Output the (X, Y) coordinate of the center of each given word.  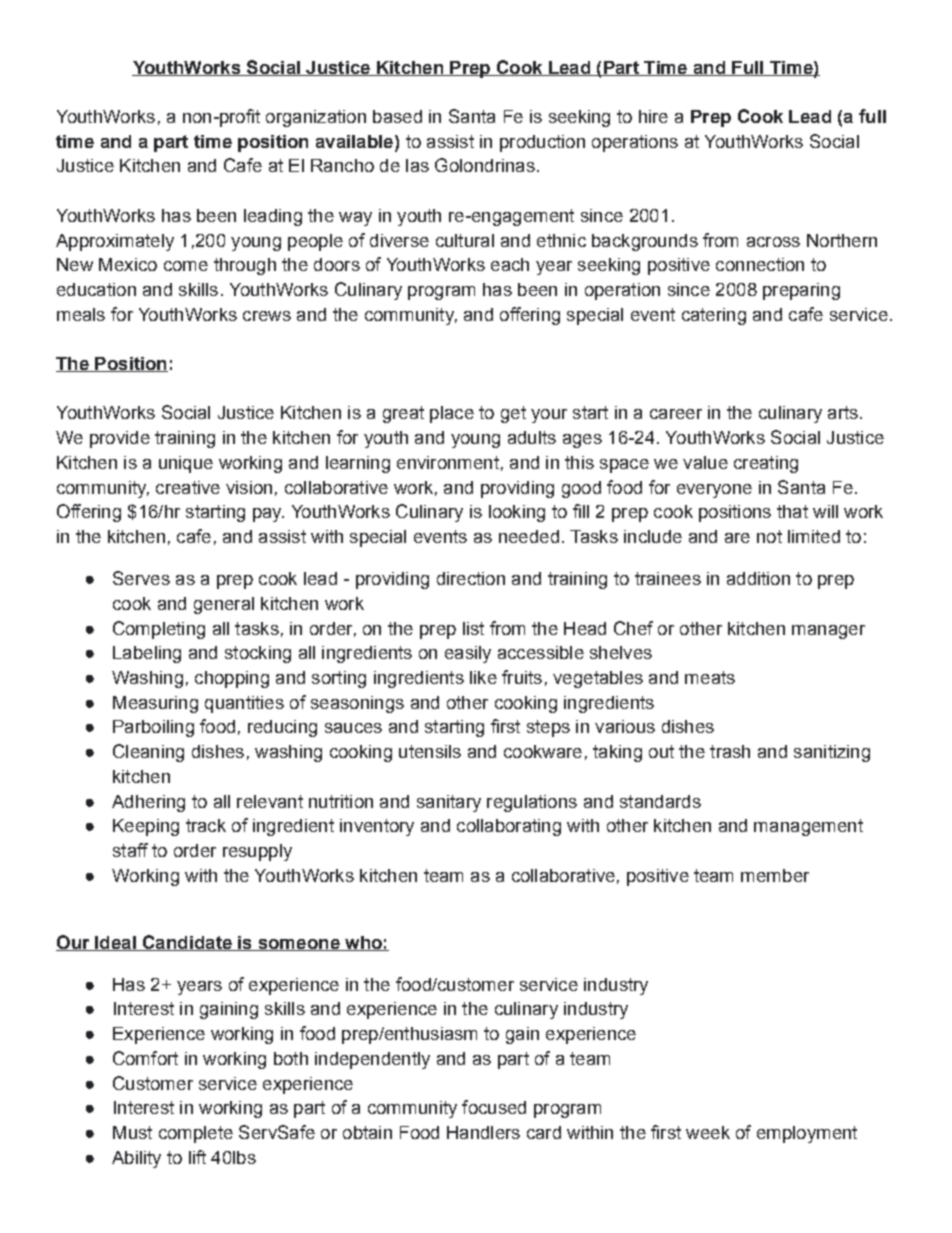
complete (196, 1134)
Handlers (483, 1132)
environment (448, 462)
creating (766, 464)
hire (653, 116)
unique (186, 464)
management (808, 827)
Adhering (148, 803)
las (417, 165)
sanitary (449, 803)
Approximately (115, 242)
